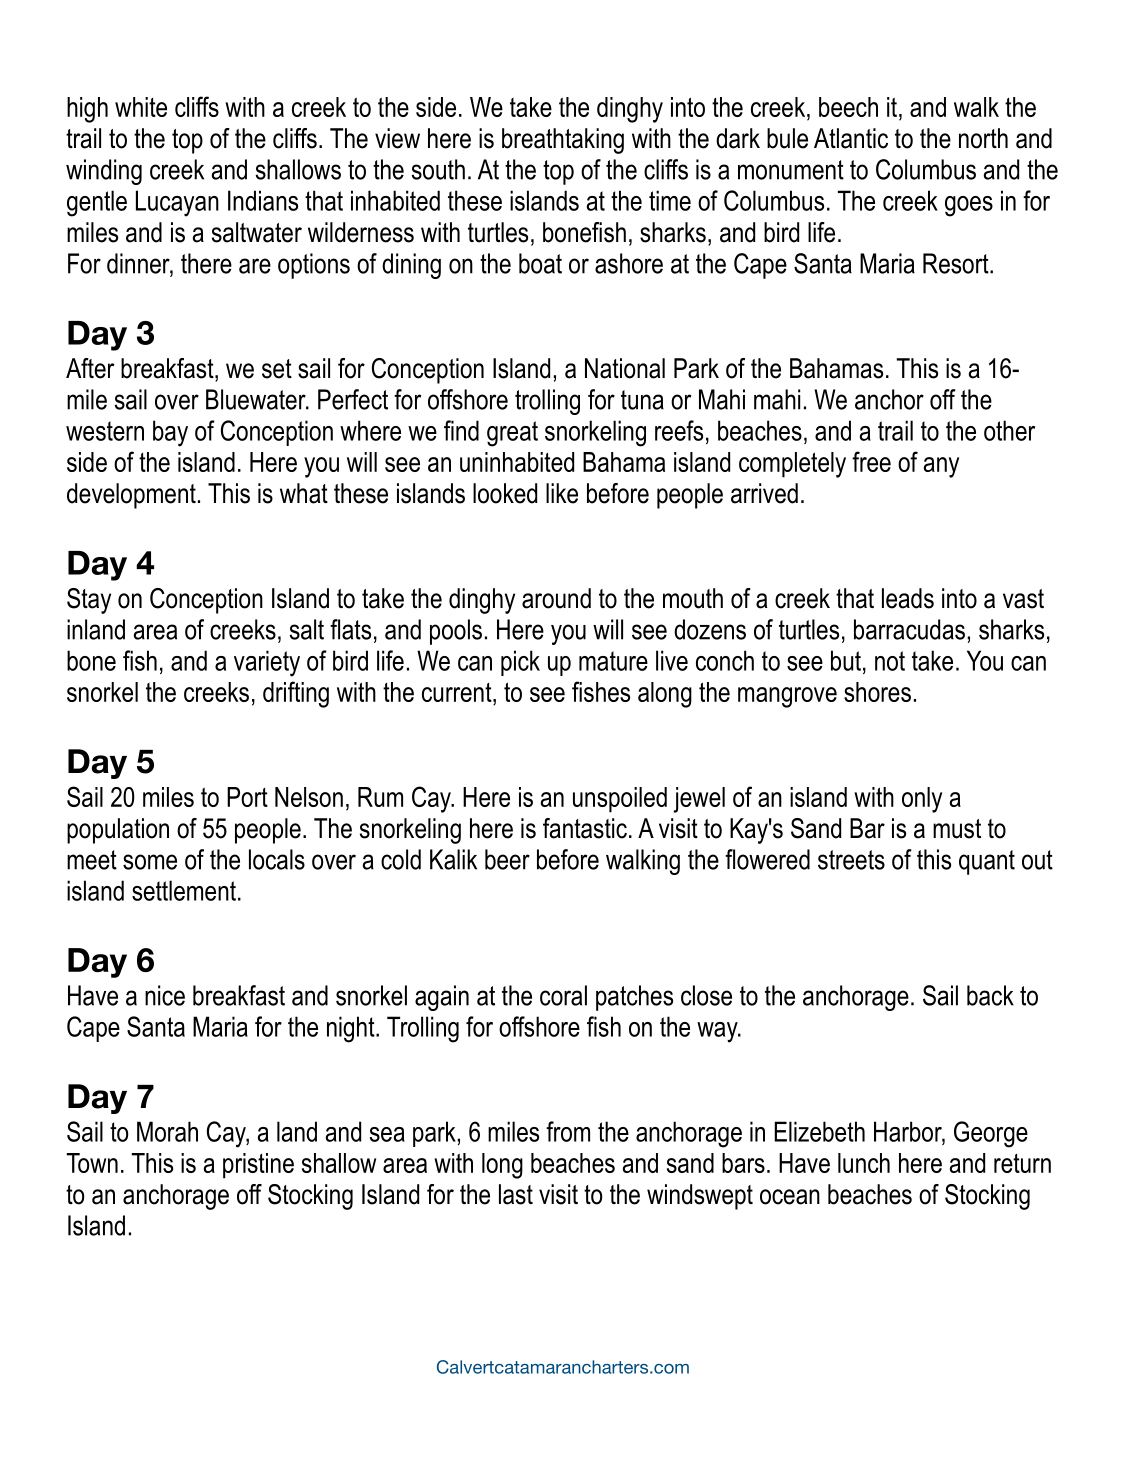  I want to click on pick, so click(520, 663).
